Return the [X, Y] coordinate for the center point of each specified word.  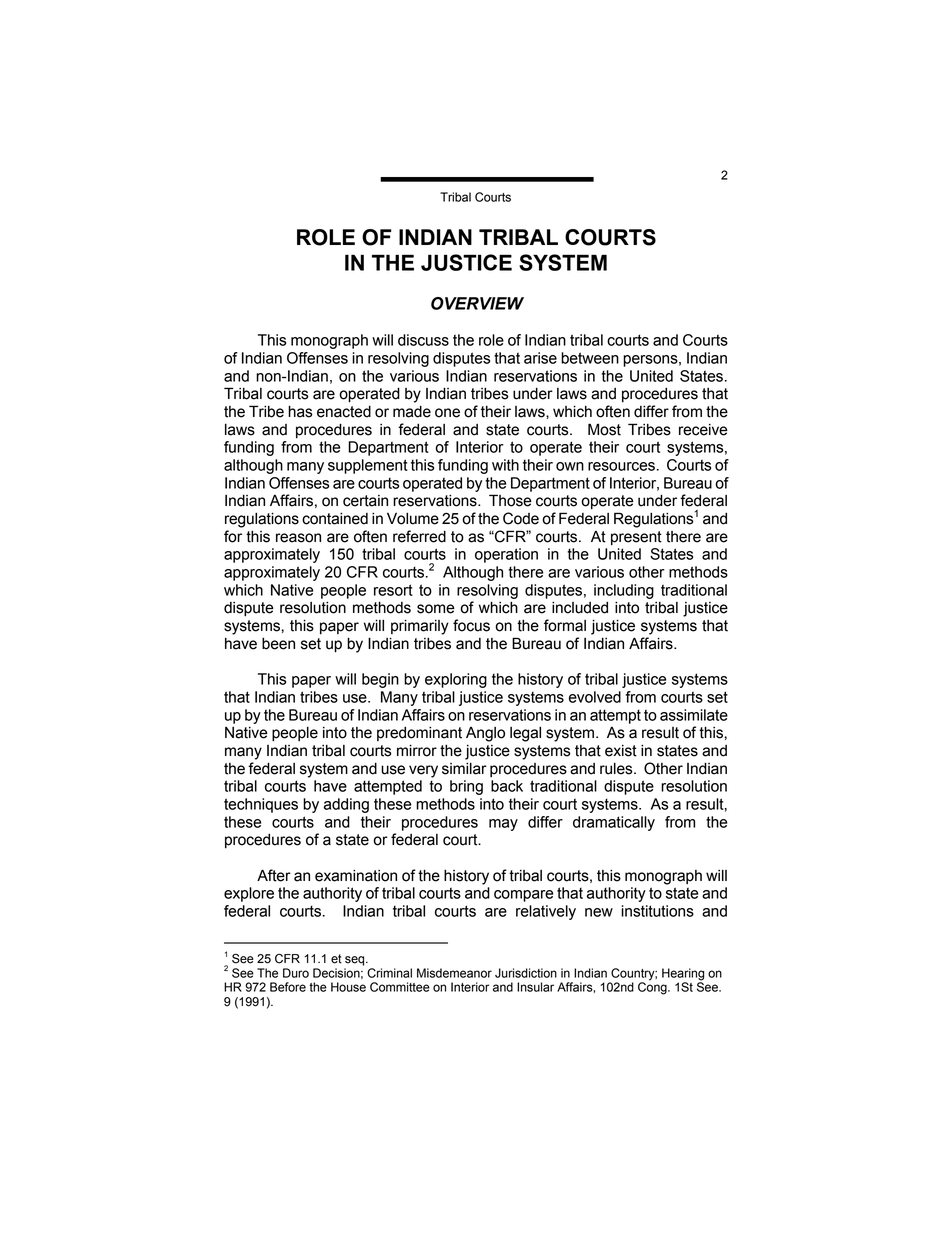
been [278, 643]
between [590, 358]
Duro [296, 973]
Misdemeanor [454, 973]
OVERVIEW [477, 303]
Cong [653, 987]
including [624, 591]
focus [471, 625]
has [300, 411]
